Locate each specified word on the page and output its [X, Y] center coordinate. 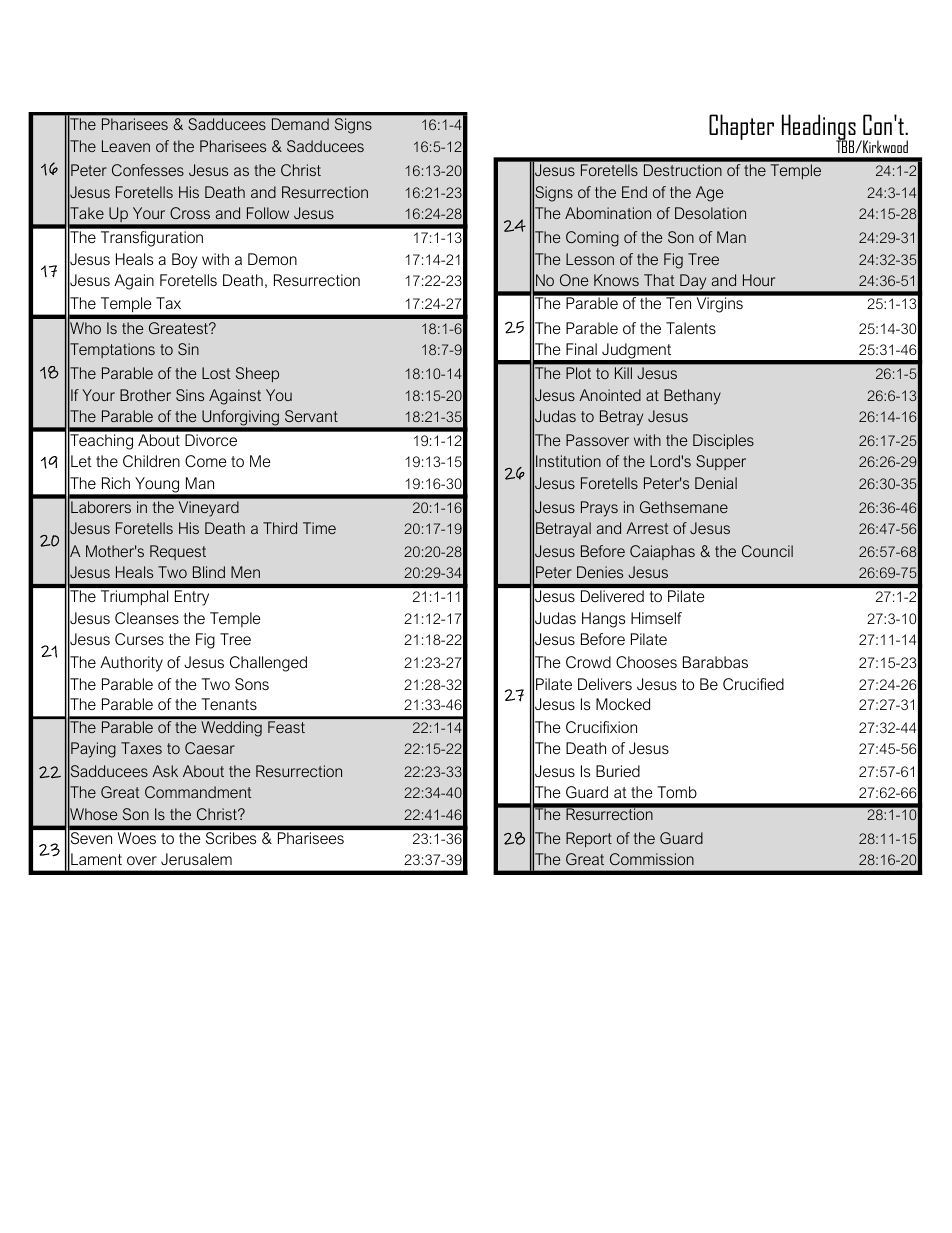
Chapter [741, 127]
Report [589, 839]
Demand [300, 124]
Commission [652, 859]
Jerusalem [196, 859]
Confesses [148, 170]
